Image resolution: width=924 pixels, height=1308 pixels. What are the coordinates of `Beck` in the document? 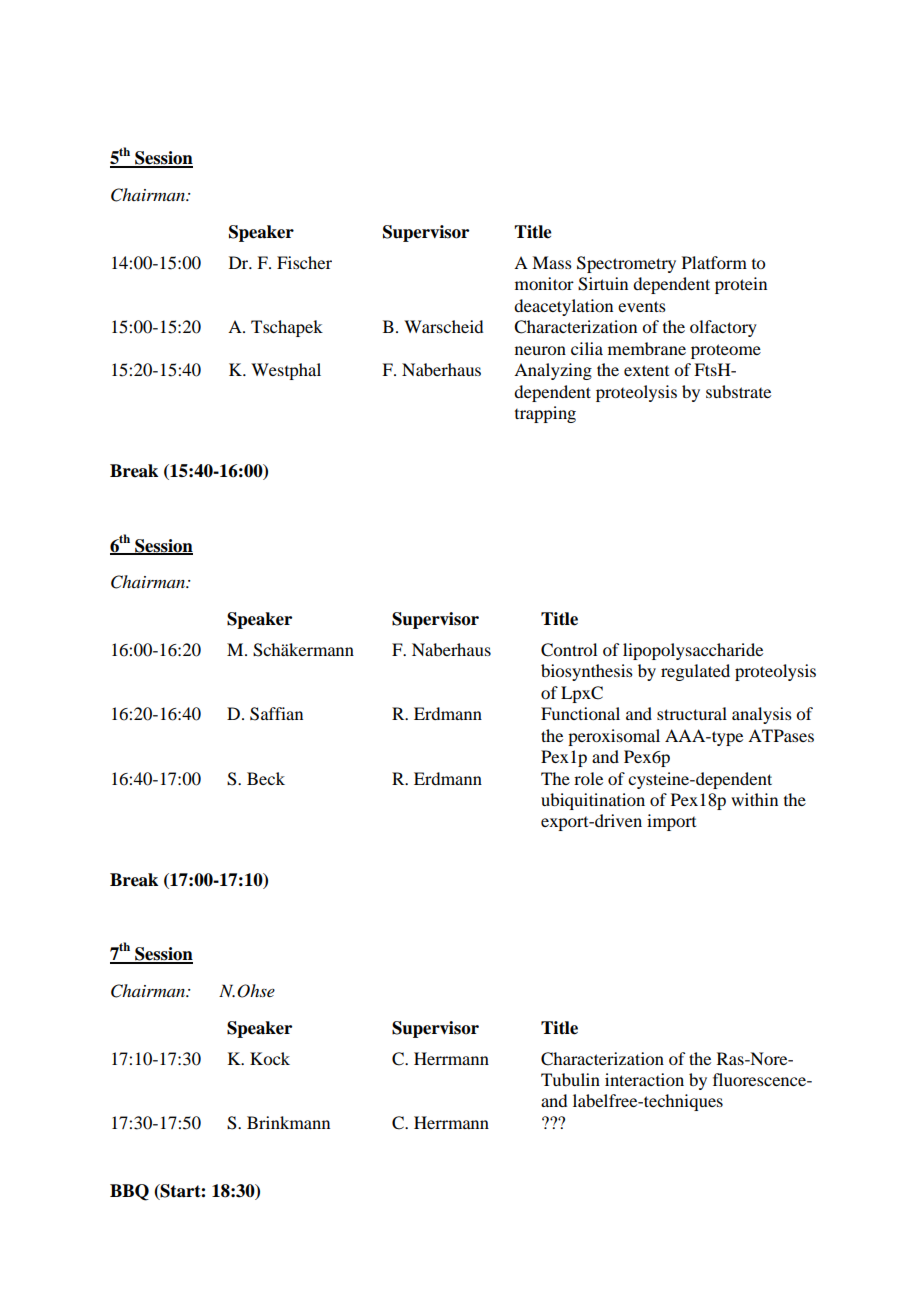 It's located at (266, 778).
